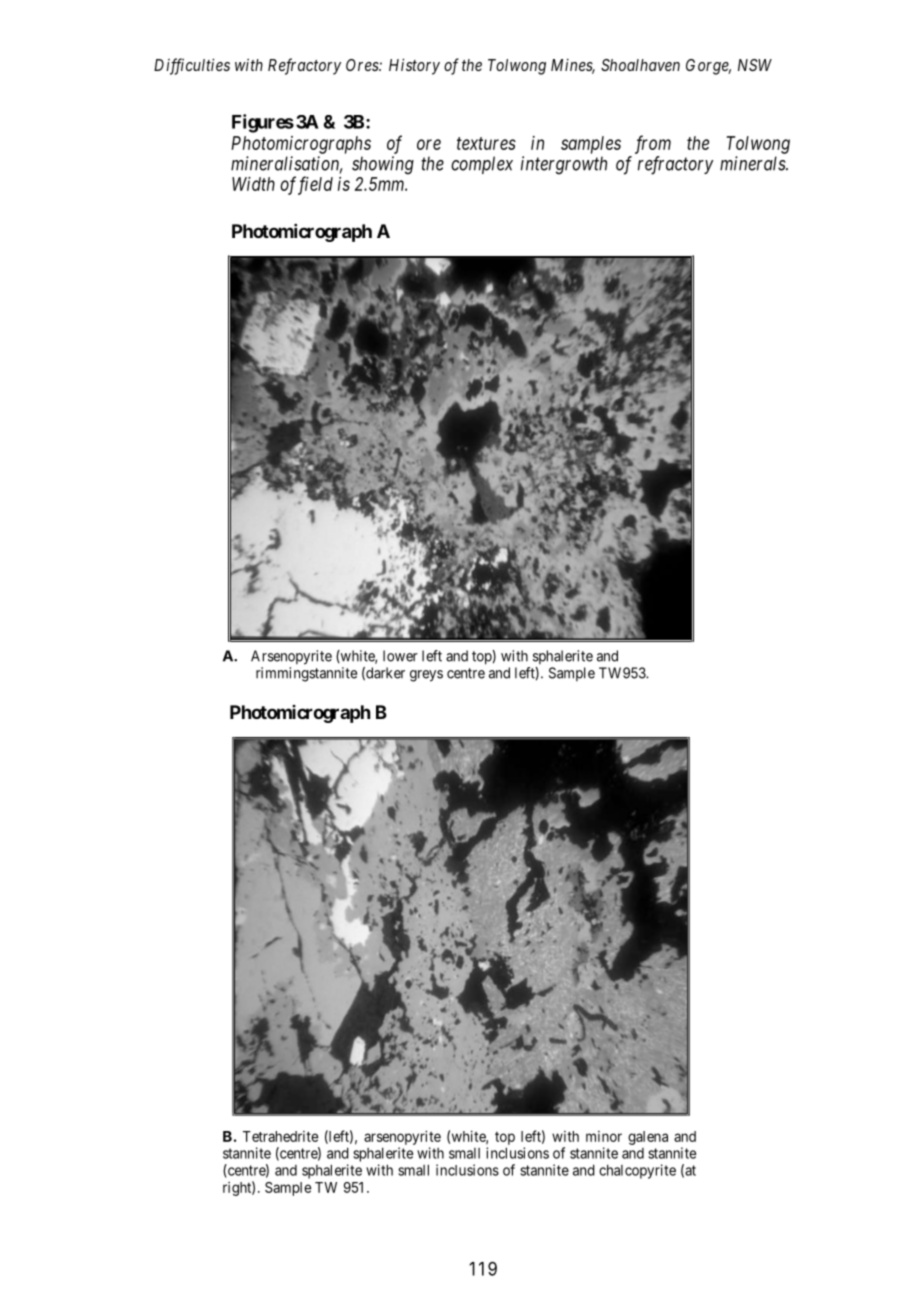 This page has width=924, height=1309. Describe the element at coordinates (192, 66) in the page. I see `Difficulties` at that location.
